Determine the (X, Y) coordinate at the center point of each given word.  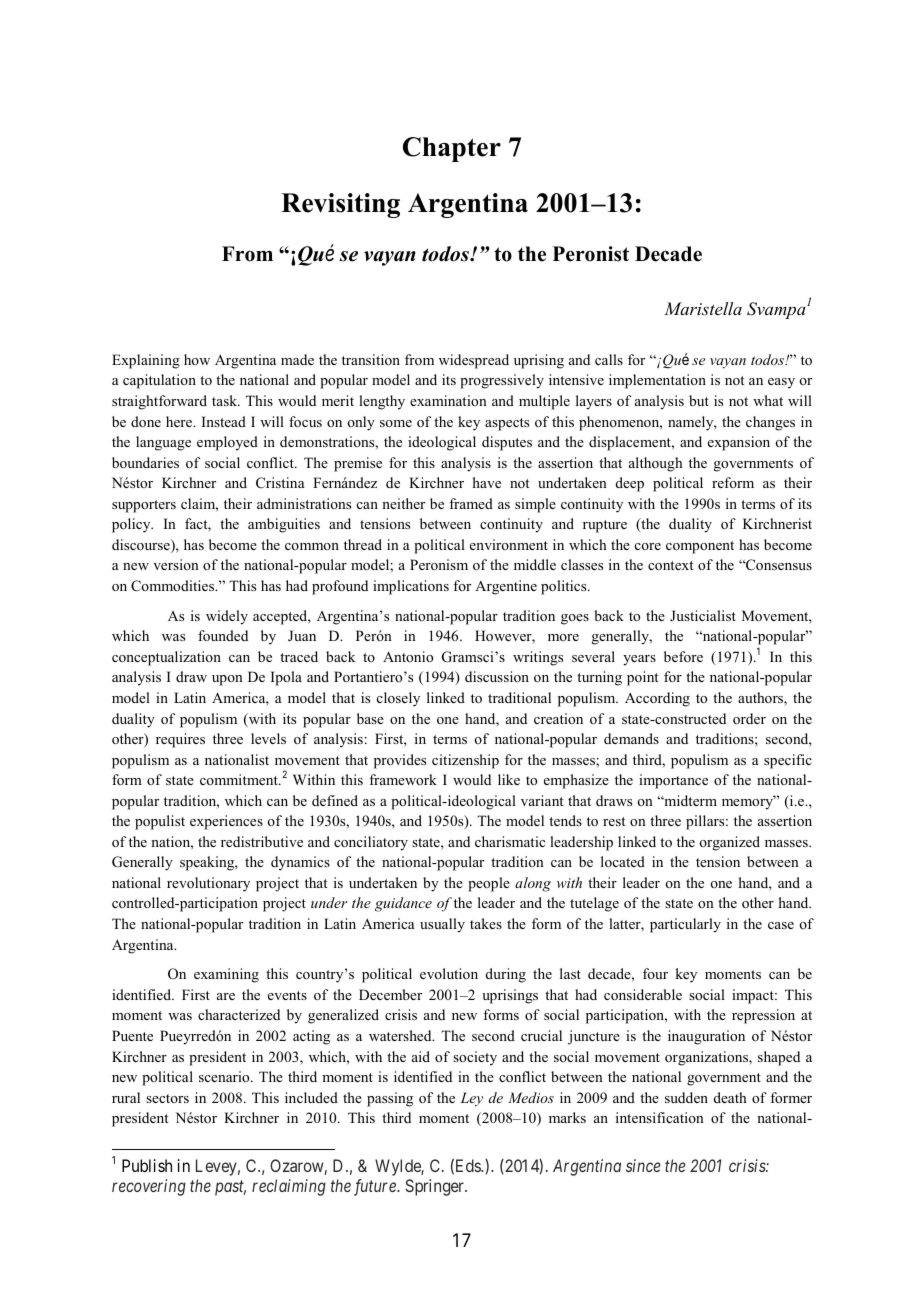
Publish (147, 1165)
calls (609, 359)
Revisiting (340, 205)
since (643, 1165)
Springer (436, 1187)
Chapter (452, 149)
